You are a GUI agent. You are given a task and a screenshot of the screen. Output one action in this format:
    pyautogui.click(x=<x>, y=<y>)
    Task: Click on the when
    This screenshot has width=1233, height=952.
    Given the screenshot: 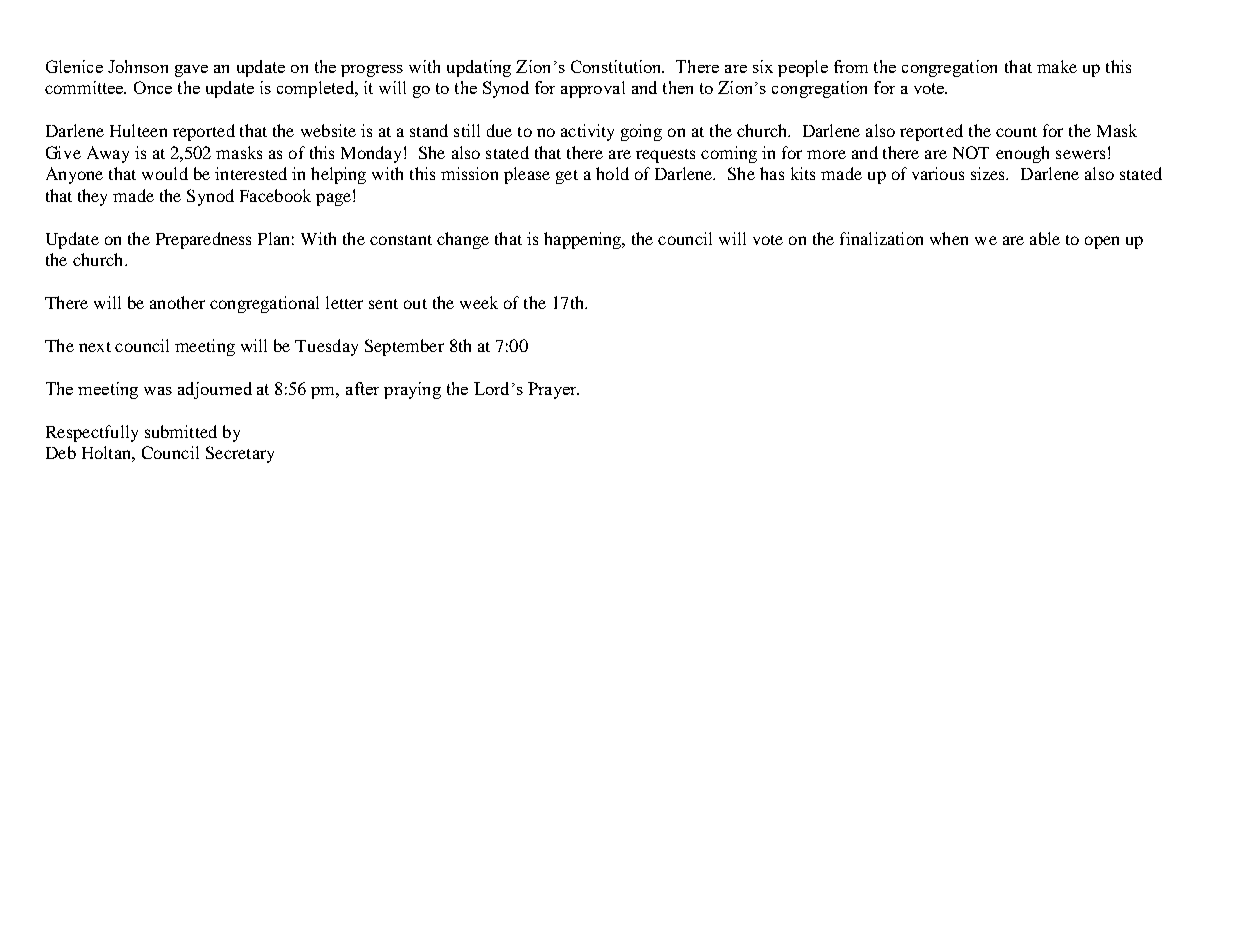 What is the action you would take?
    pyautogui.click(x=949, y=238)
